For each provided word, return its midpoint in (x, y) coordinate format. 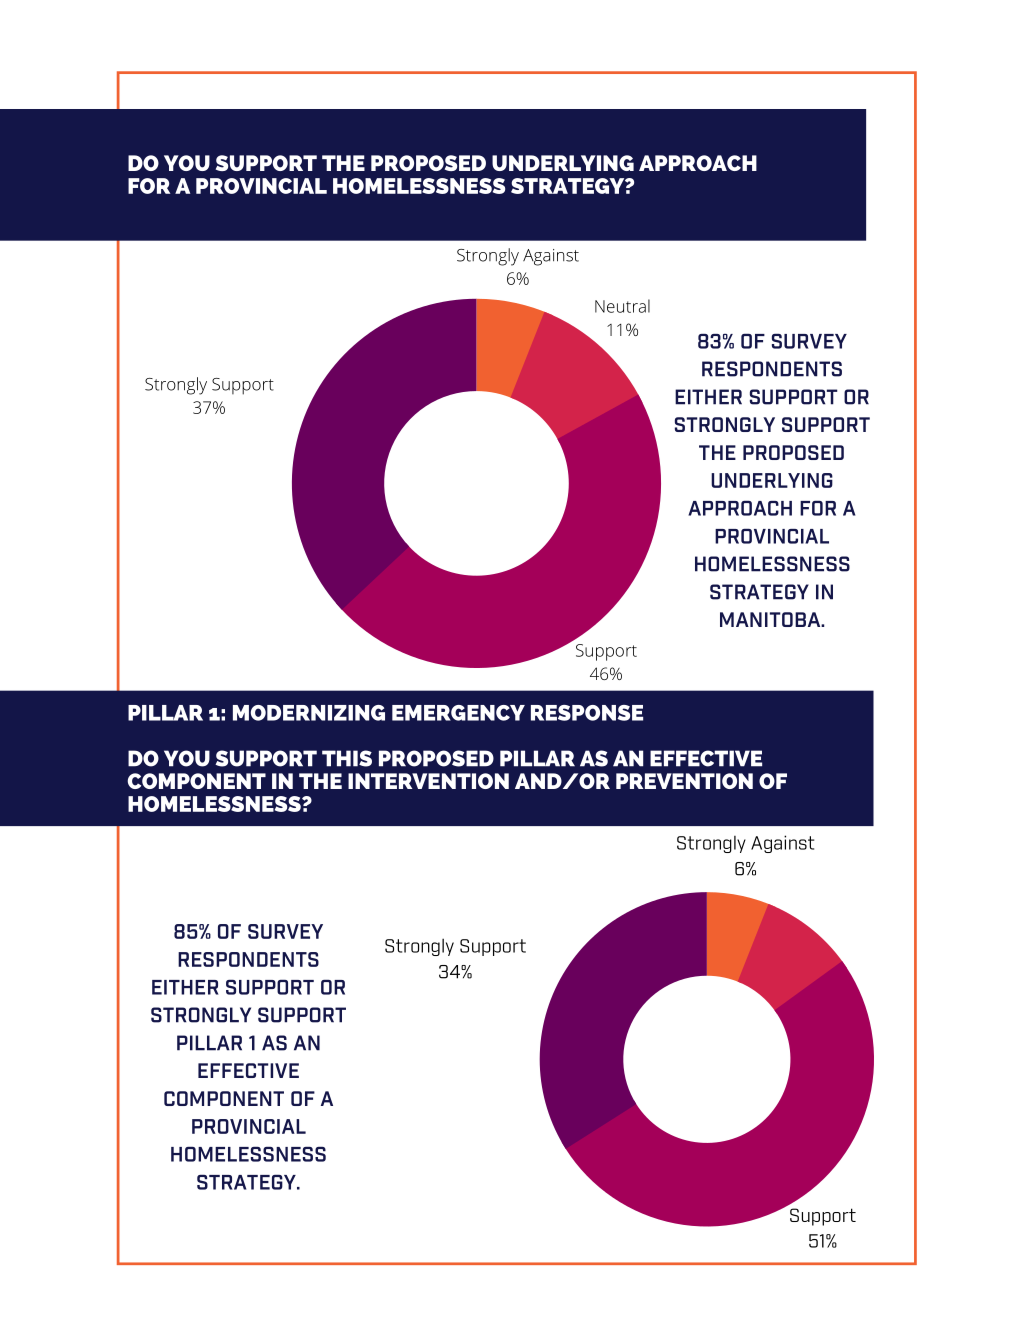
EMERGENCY (458, 713)
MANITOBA (771, 619)
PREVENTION (684, 781)
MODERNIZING (309, 713)
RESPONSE (587, 713)
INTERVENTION (428, 781)
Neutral (622, 306)
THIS (347, 758)
